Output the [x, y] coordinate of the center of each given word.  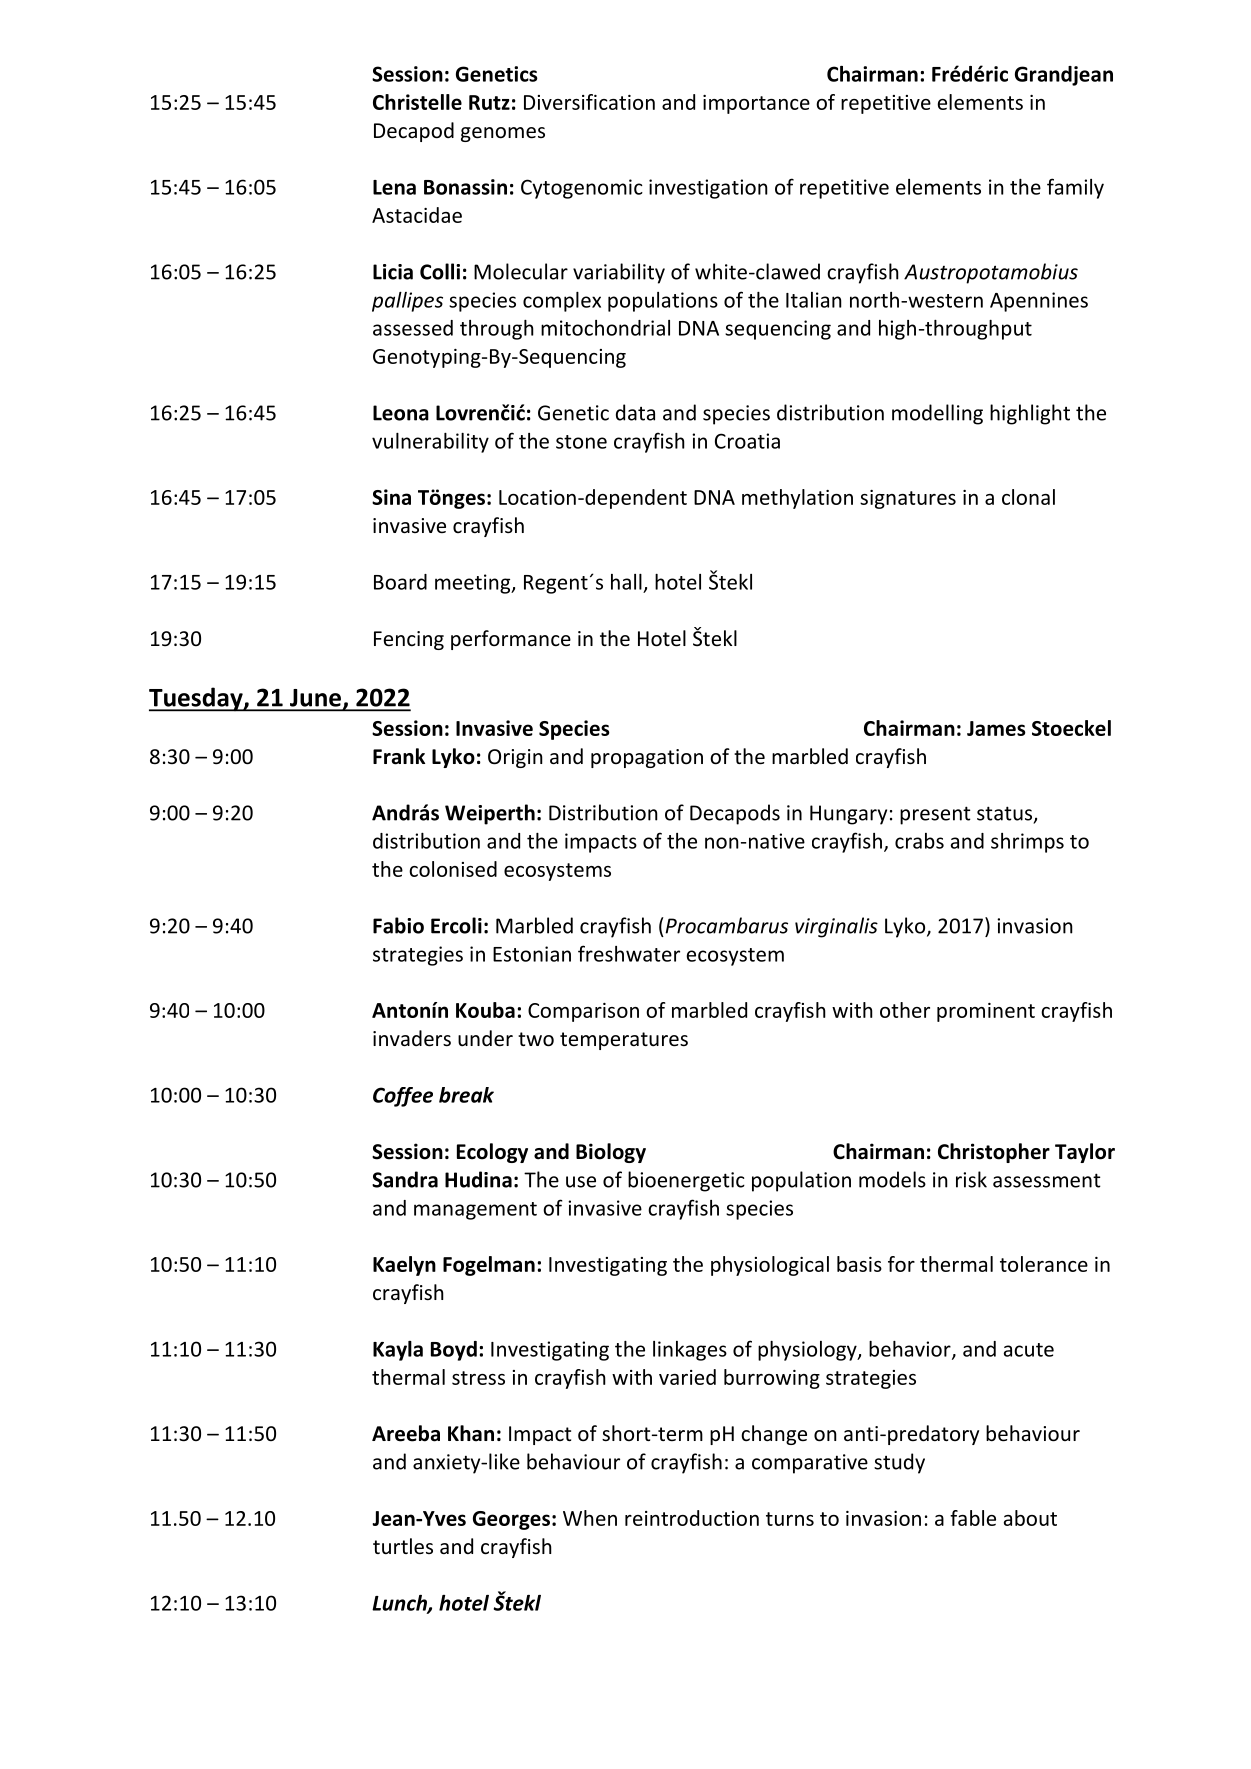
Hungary [848, 815]
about [1030, 1518]
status [1006, 814]
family [1075, 188]
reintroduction [692, 1518]
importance [756, 104]
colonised [453, 869]
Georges [511, 1520]
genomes [503, 134]
